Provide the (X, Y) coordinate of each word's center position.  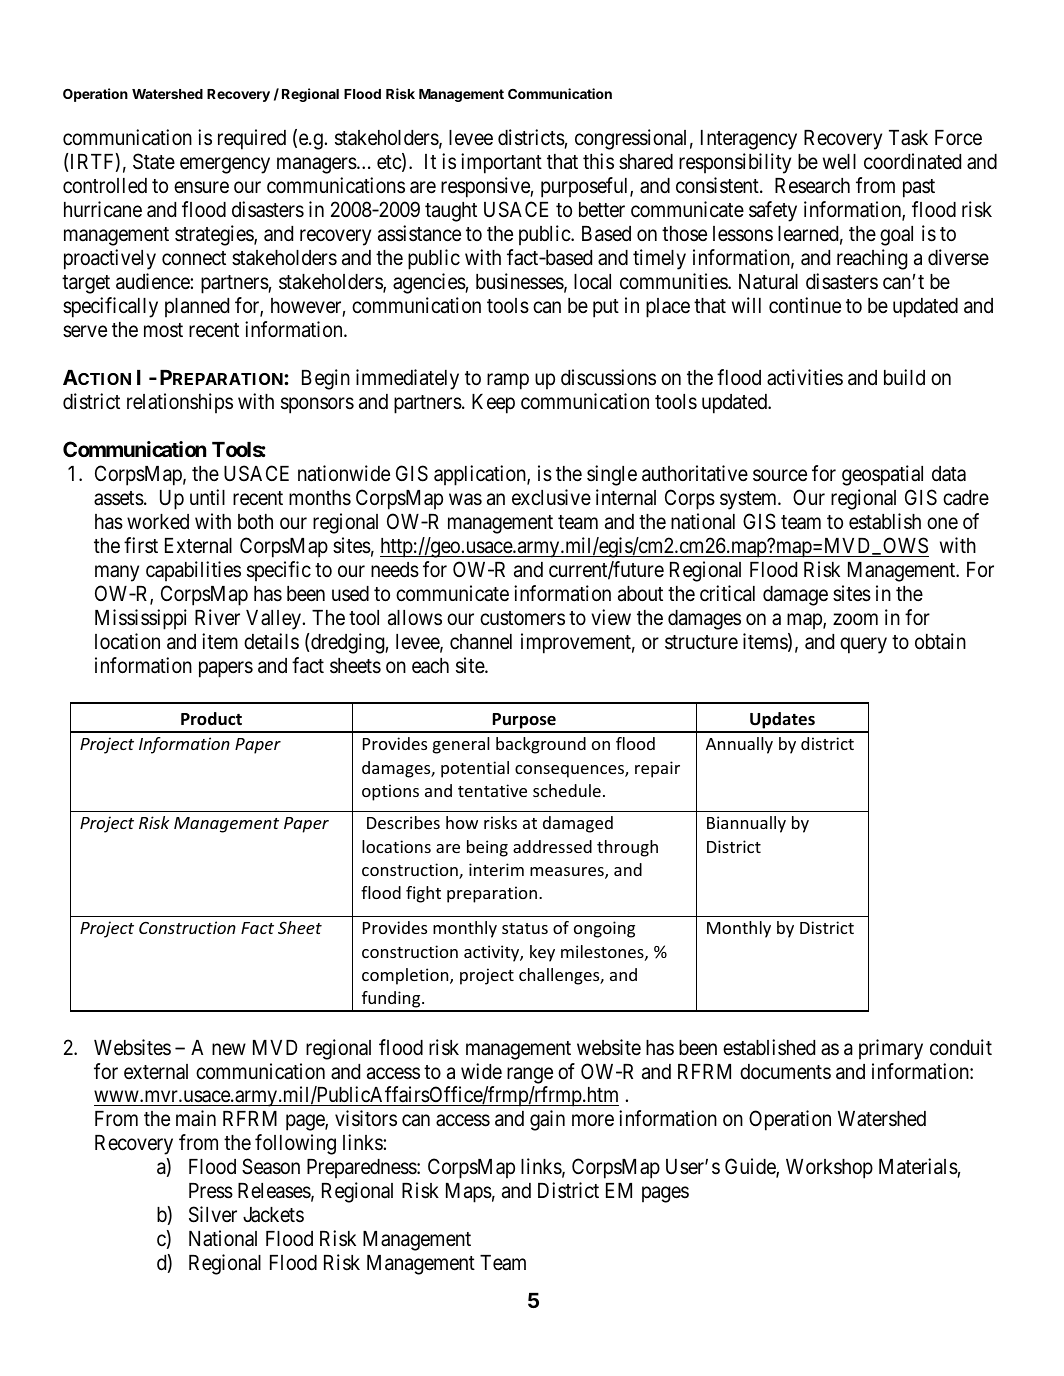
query (863, 645)
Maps (469, 1193)
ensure (201, 188)
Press (211, 1191)
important (501, 163)
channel (481, 642)
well (839, 162)
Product (211, 719)
